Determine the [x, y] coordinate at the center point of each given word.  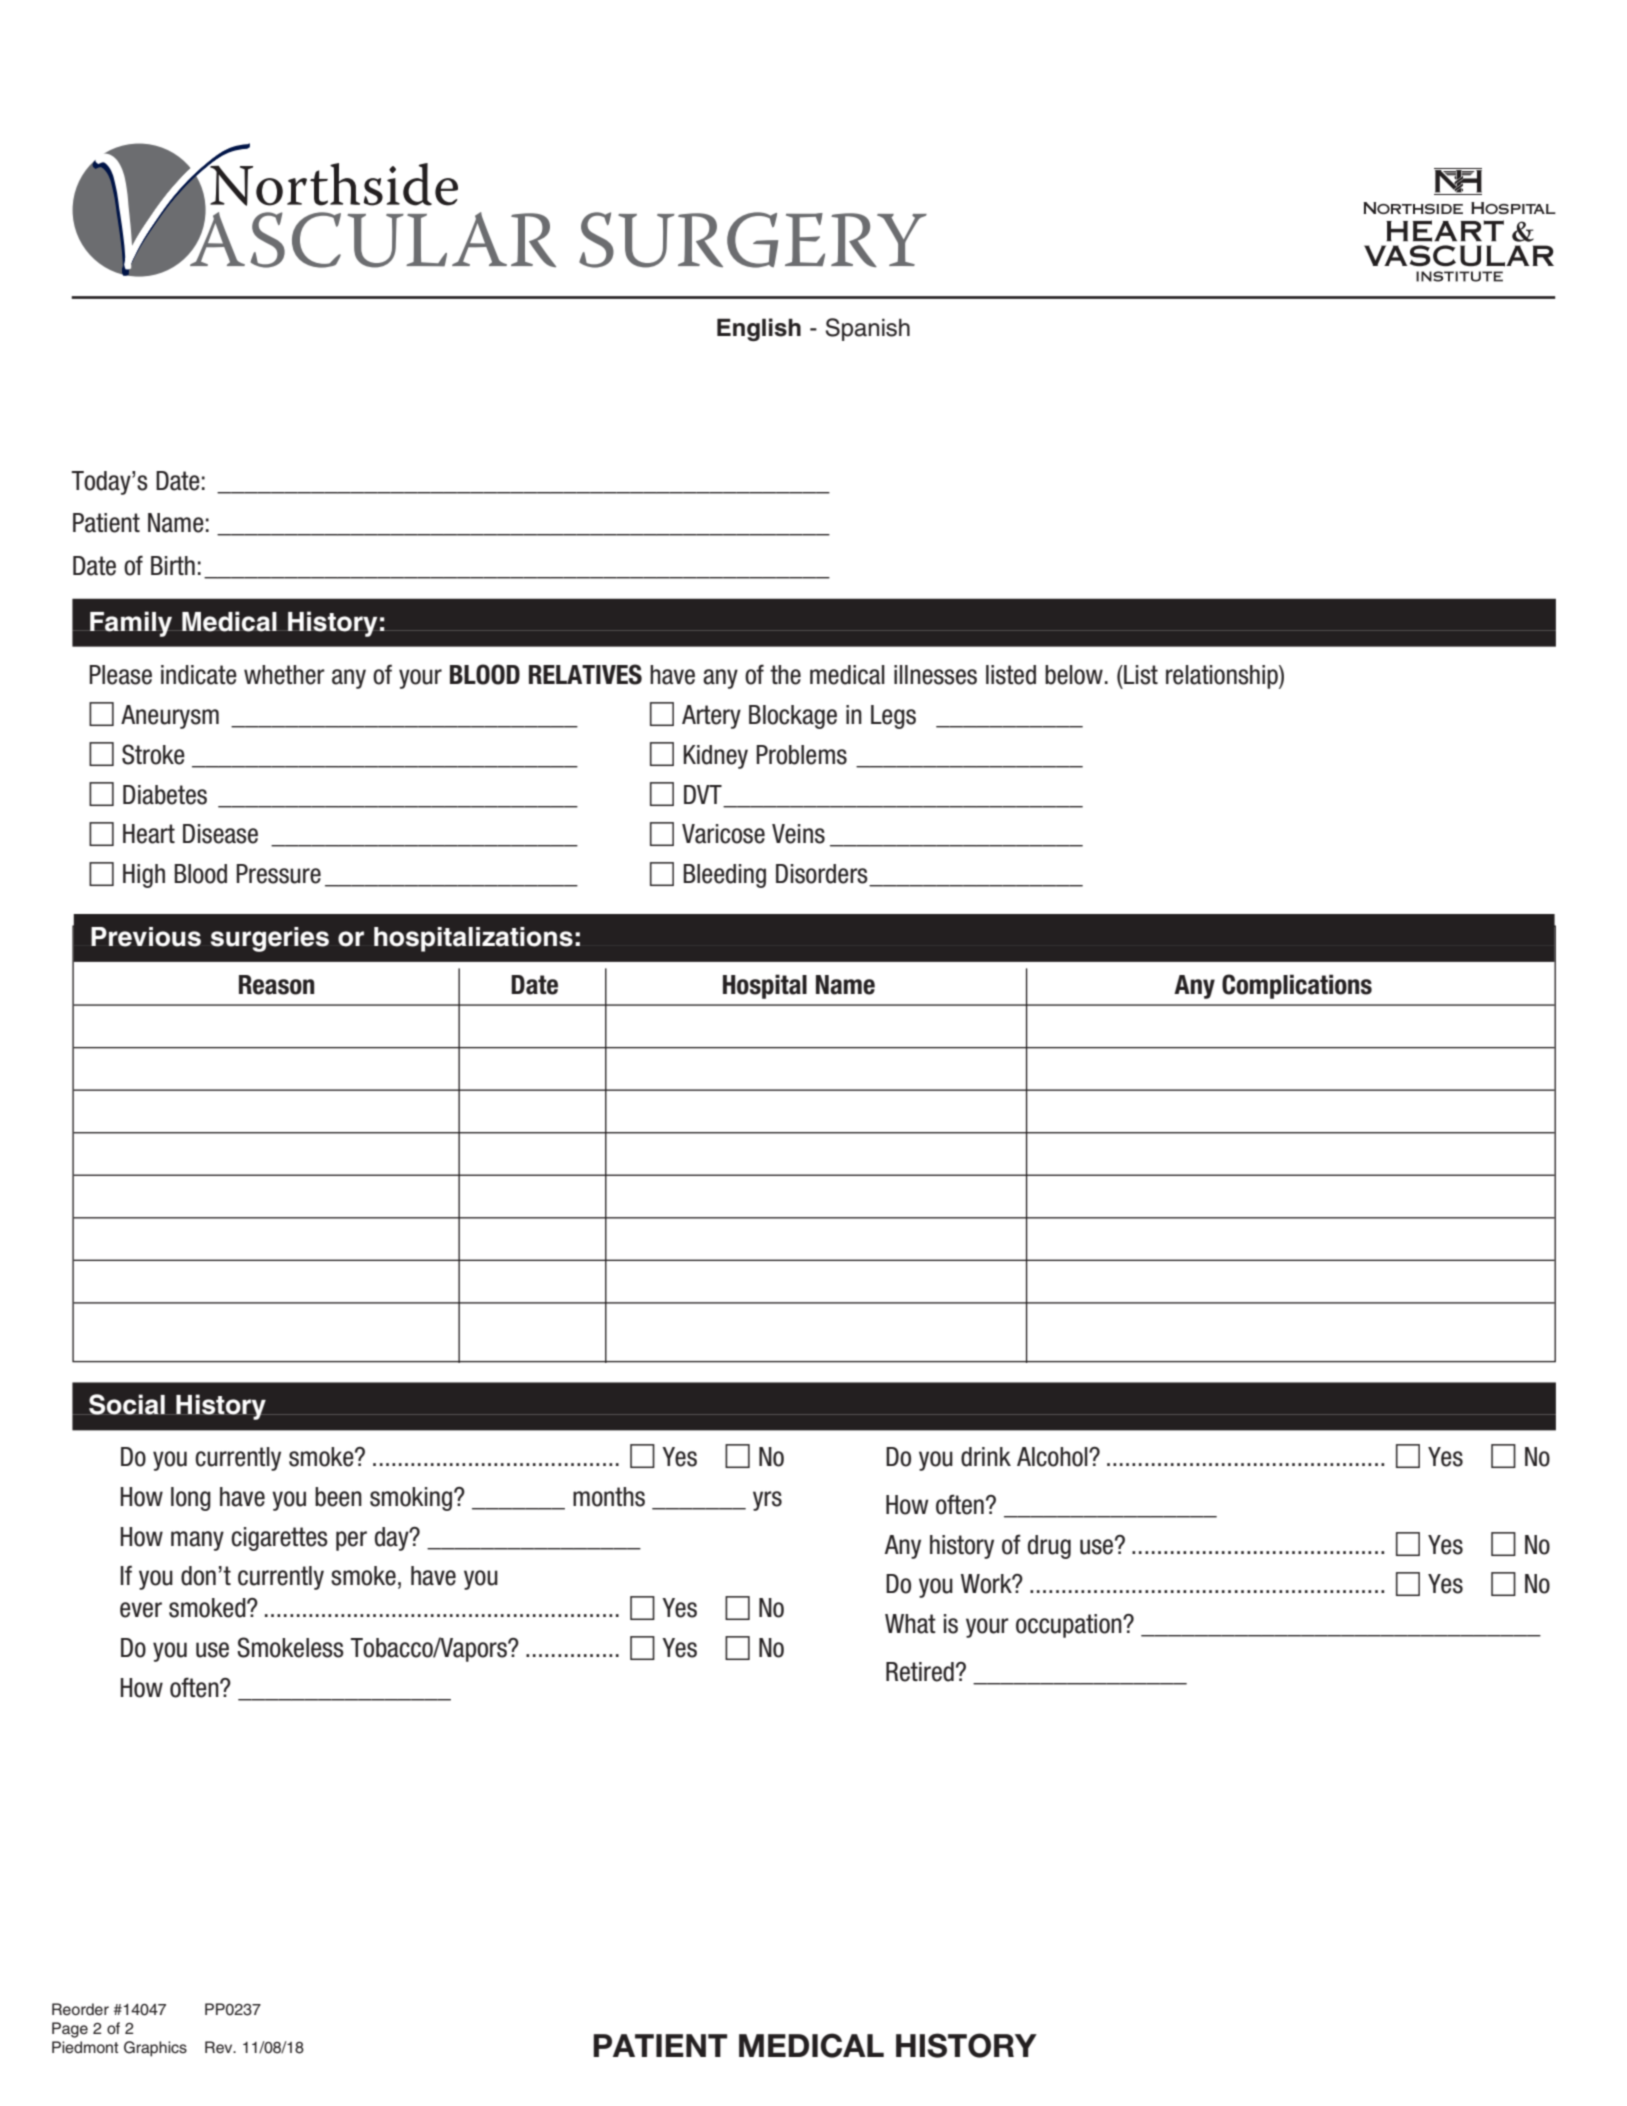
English [759, 329]
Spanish [868, 329]
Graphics [155, 2049]
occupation [1070, 1626]
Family [130, 624]
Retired [920, 1672]
